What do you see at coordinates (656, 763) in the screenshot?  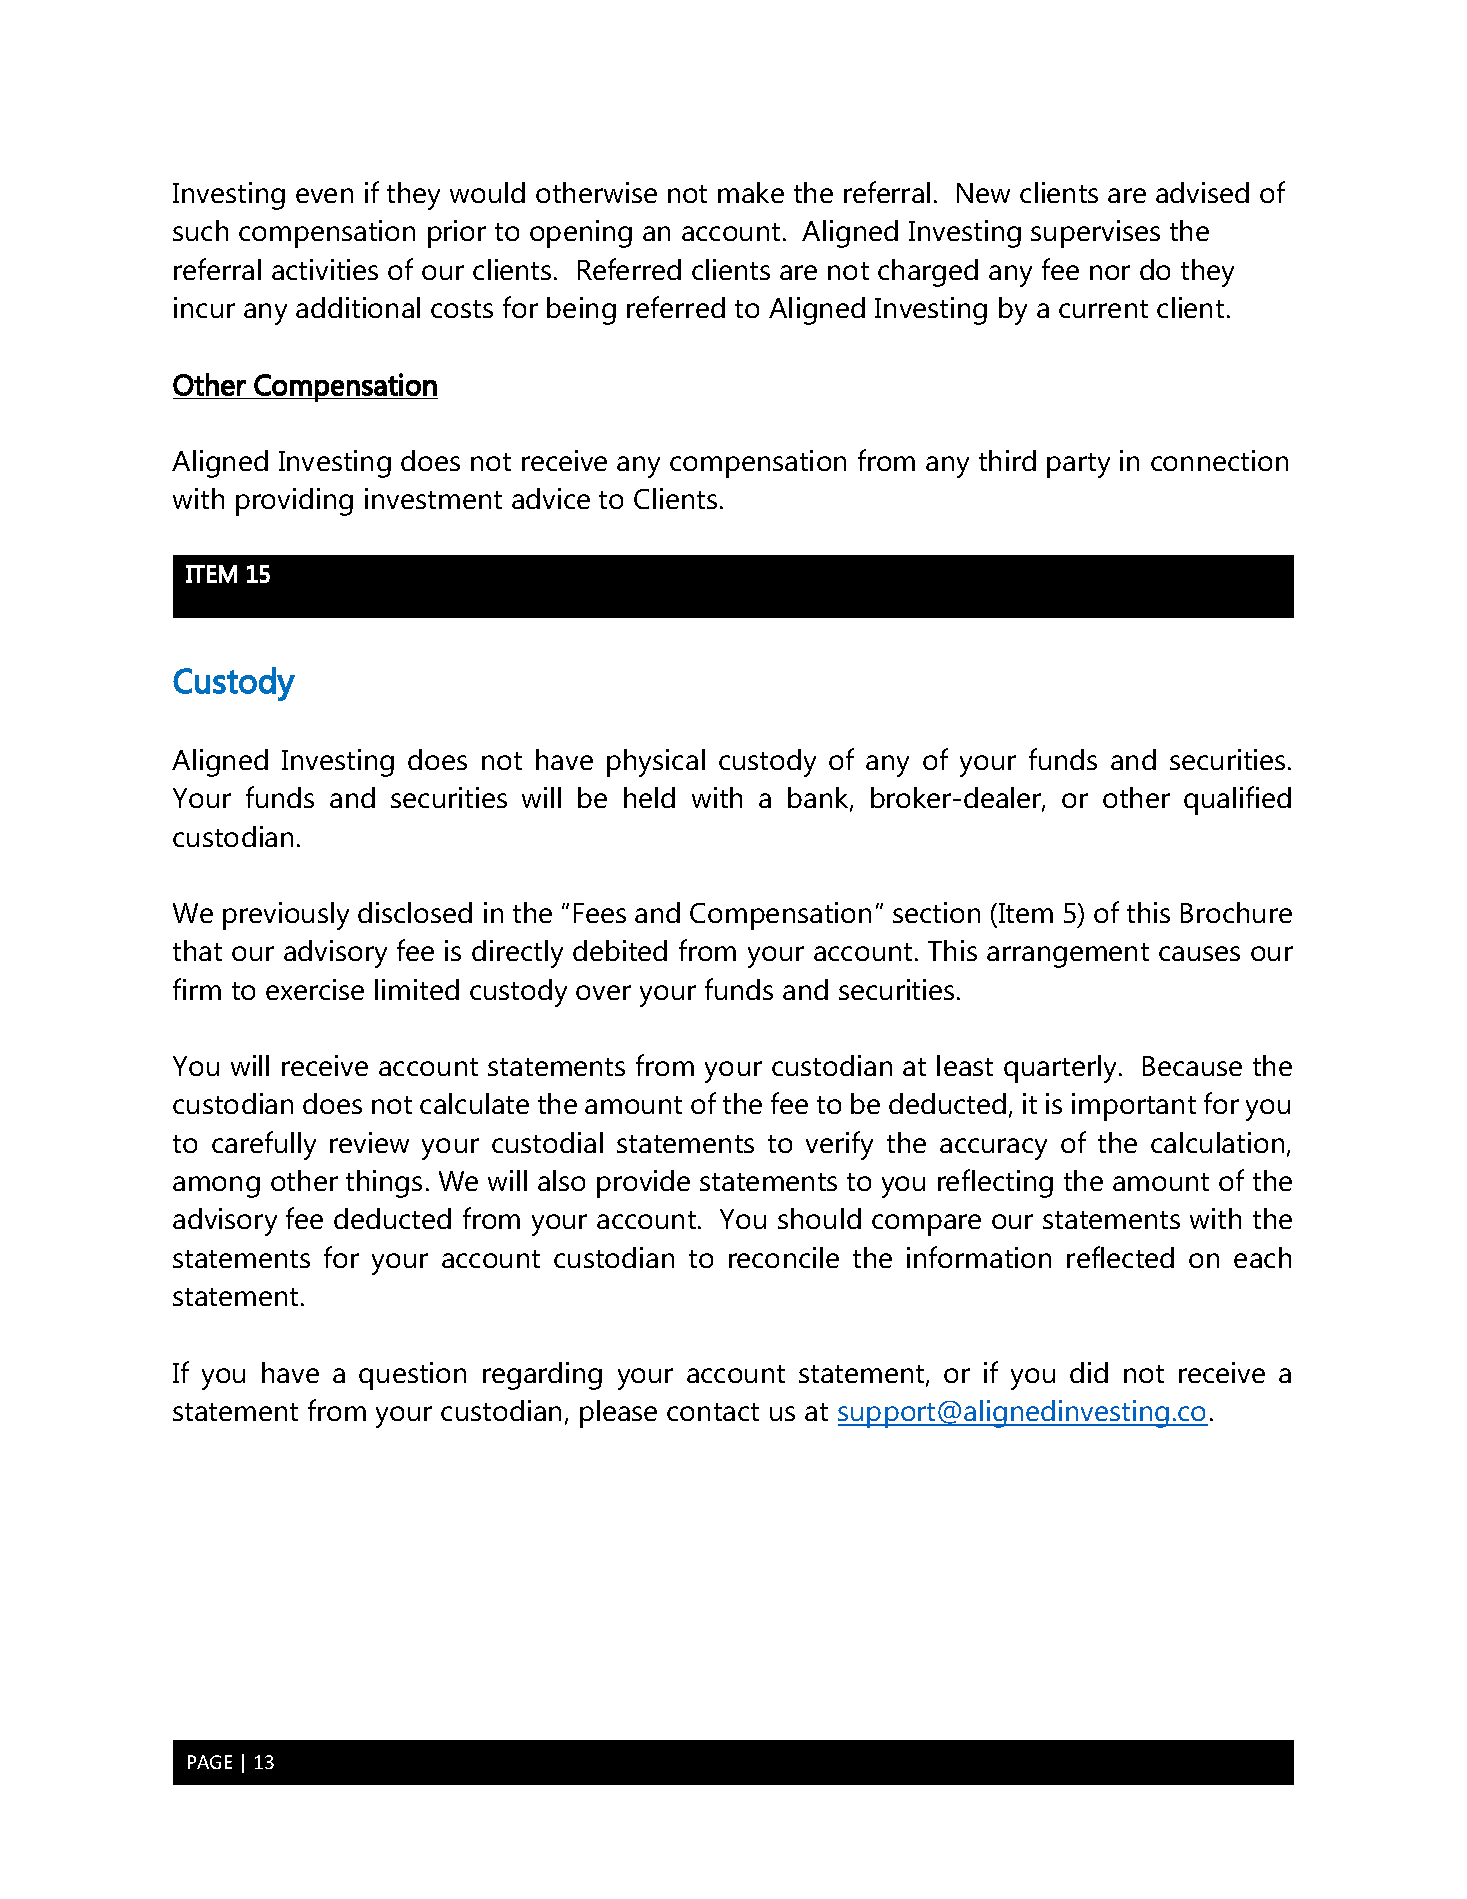 I see `physical` at bounding box center [656, 763].
